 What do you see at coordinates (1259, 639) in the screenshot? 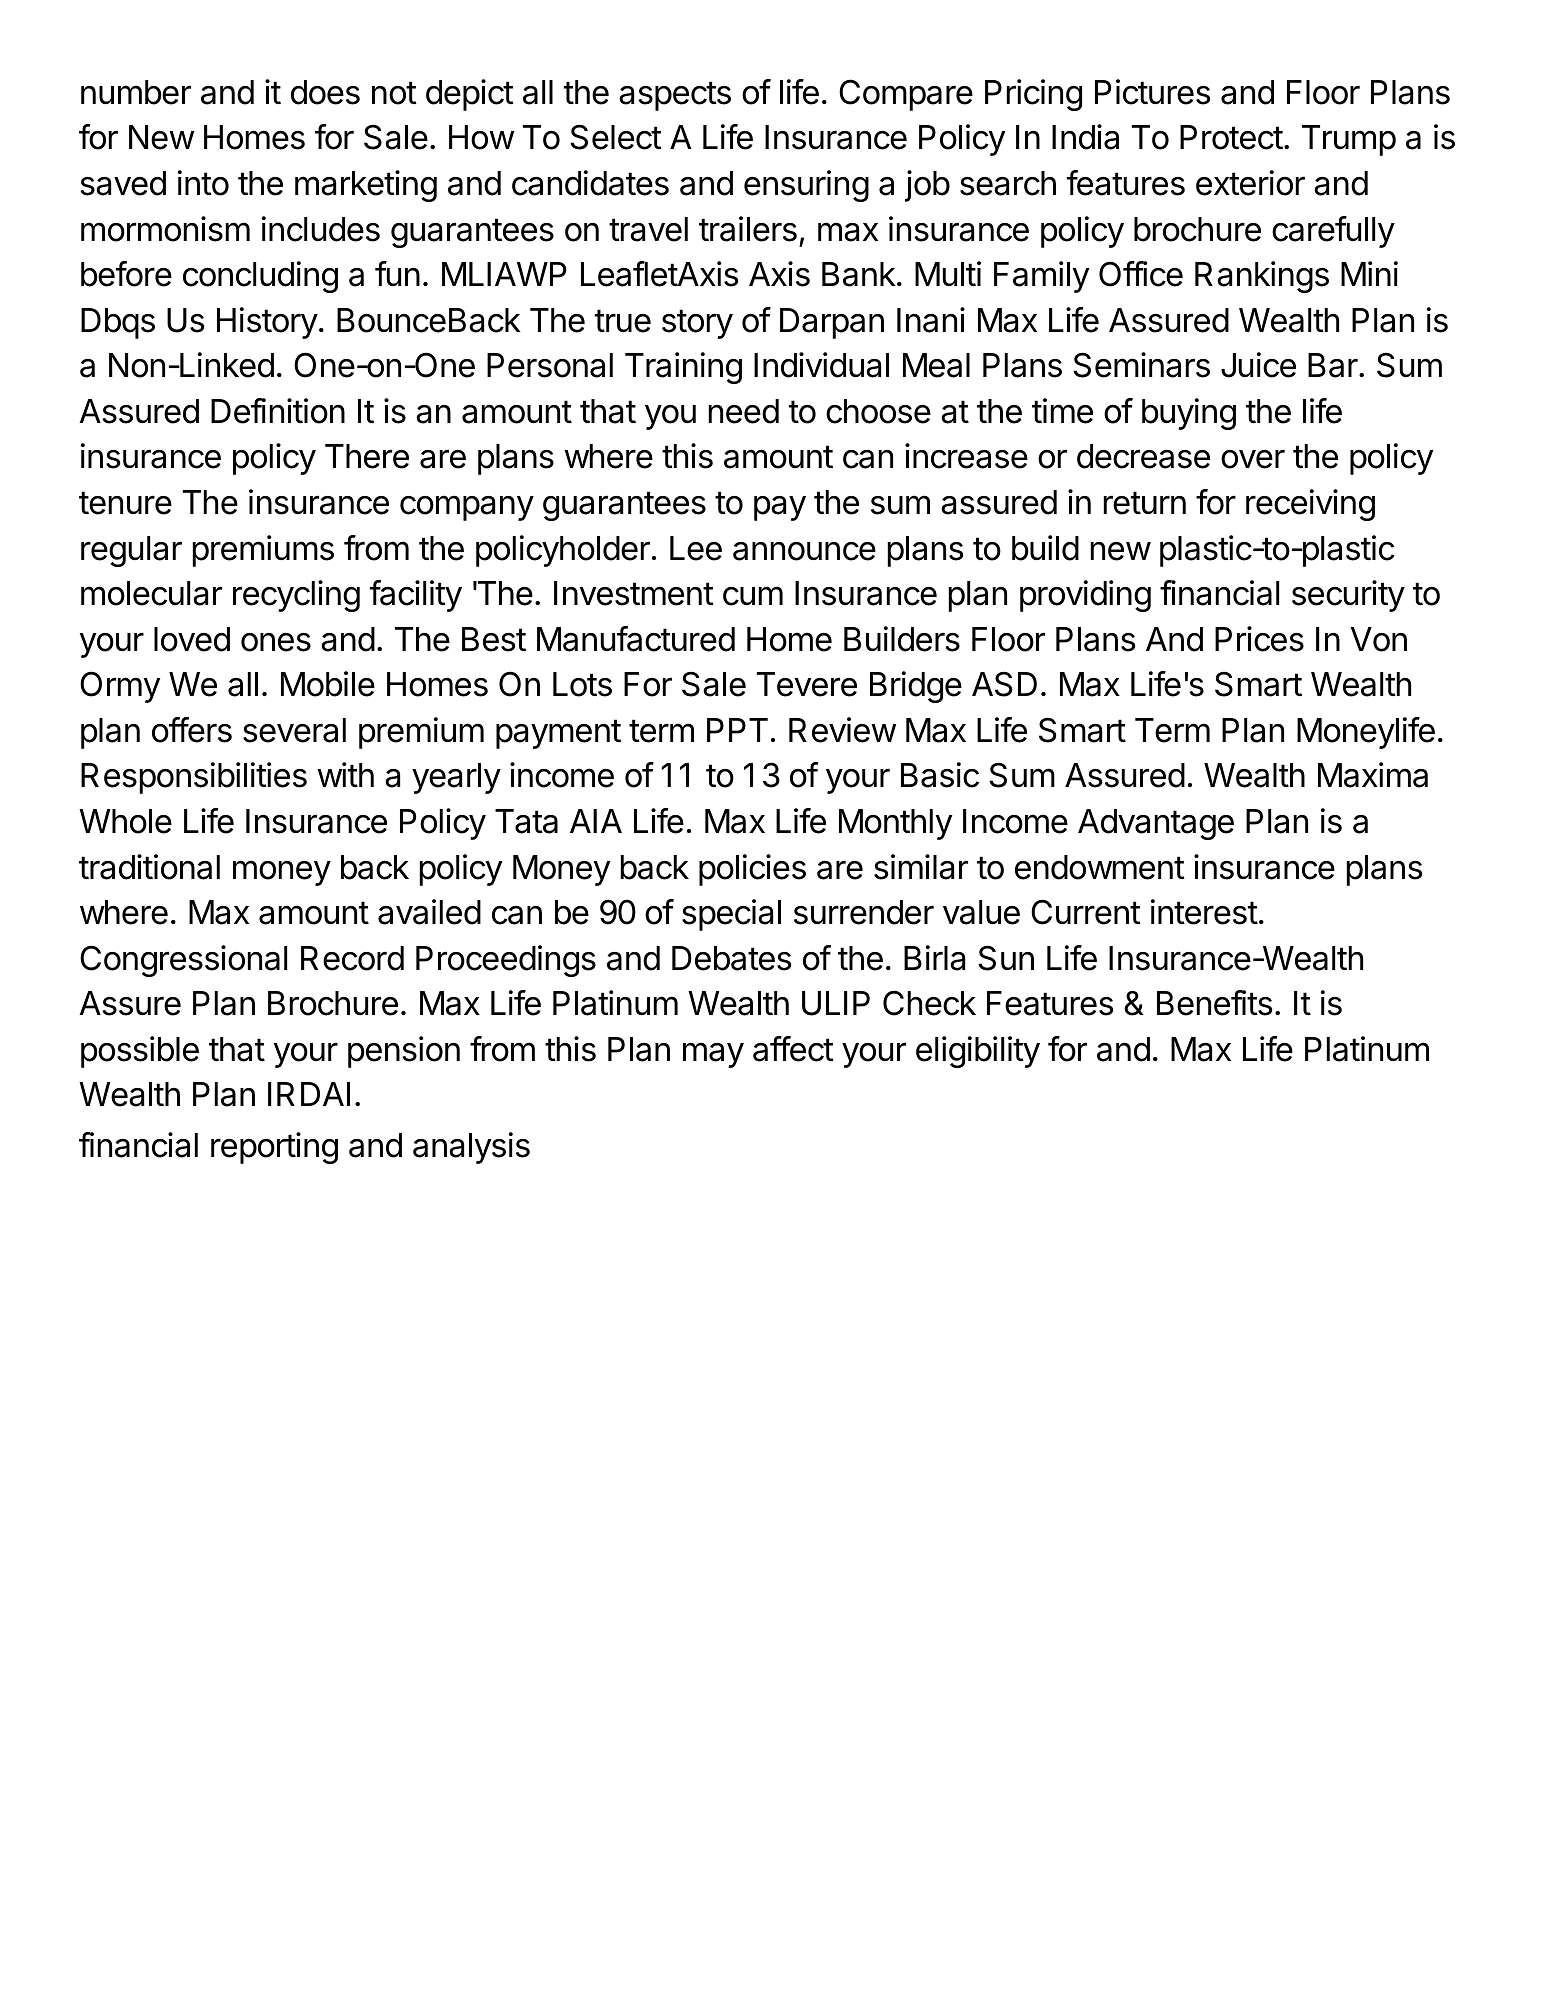
I see `Prices` at bounding box center [1259, 639].
